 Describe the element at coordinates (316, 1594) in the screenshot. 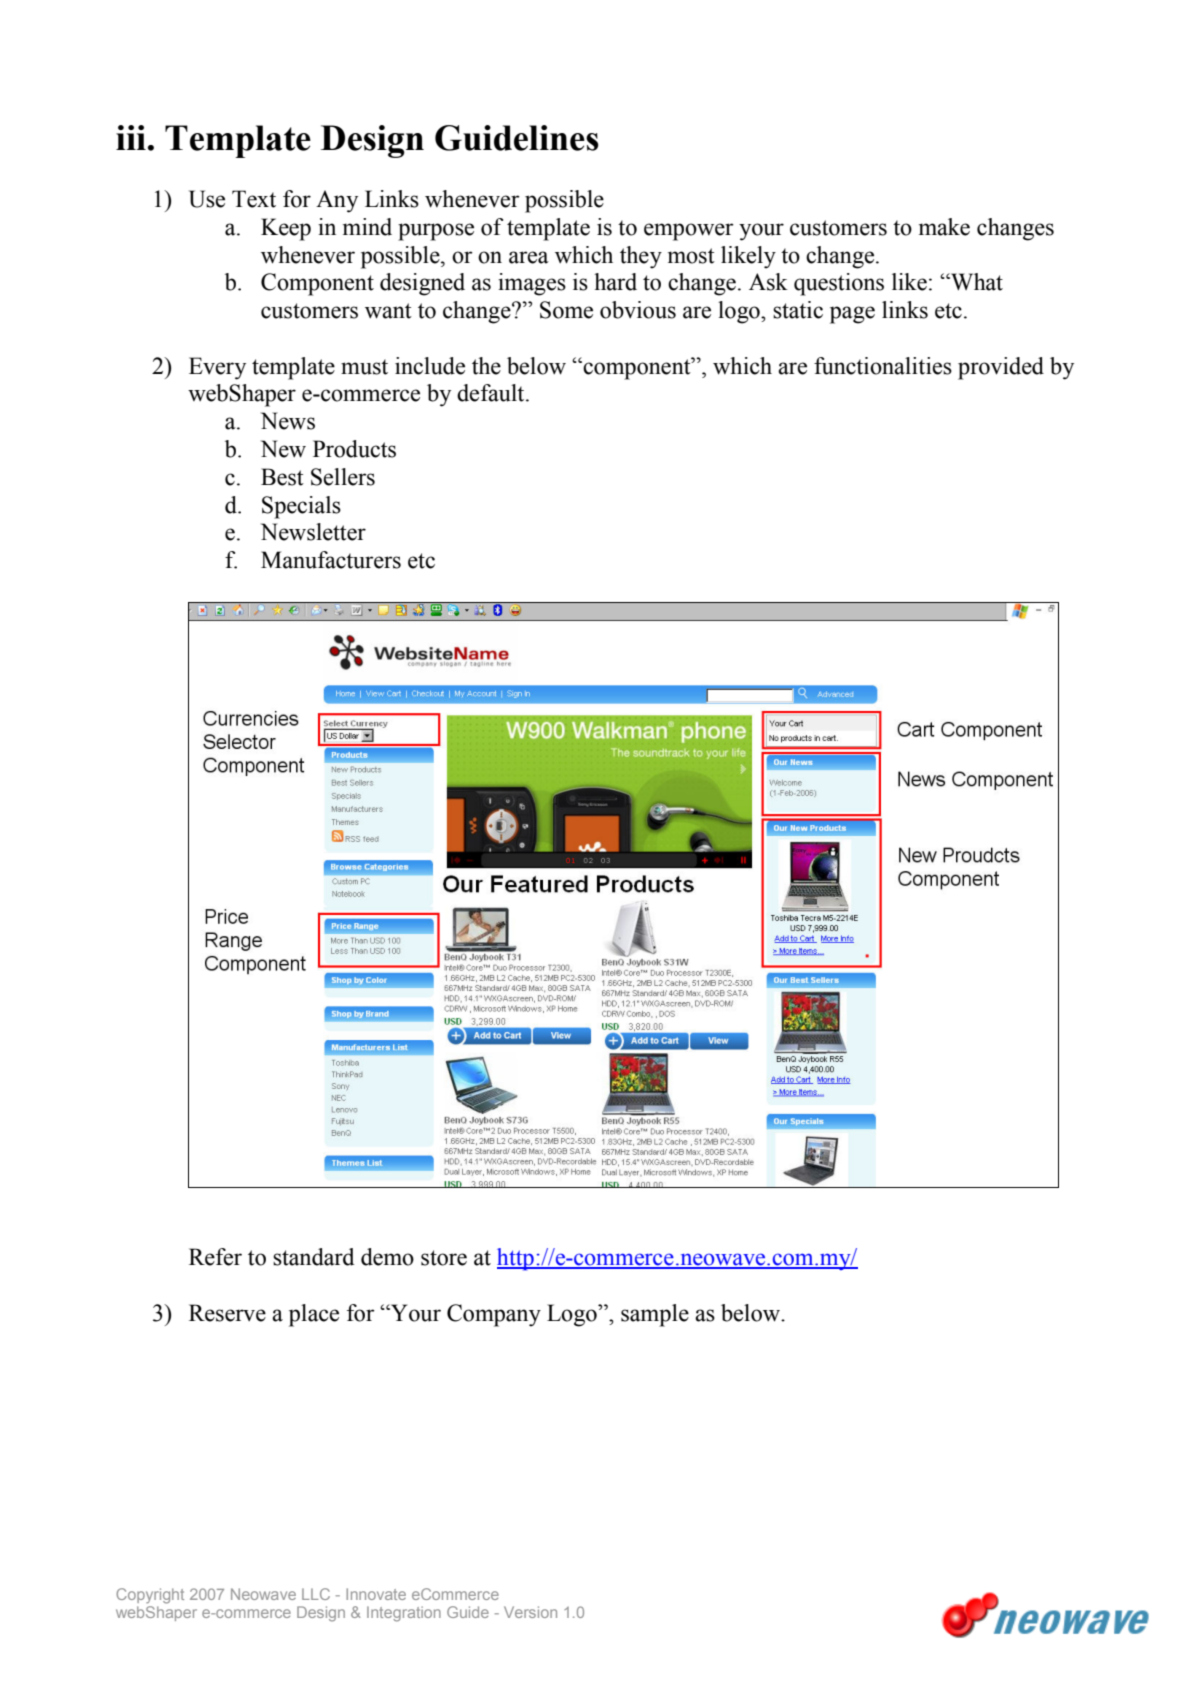

I see `LLC` at that location.
